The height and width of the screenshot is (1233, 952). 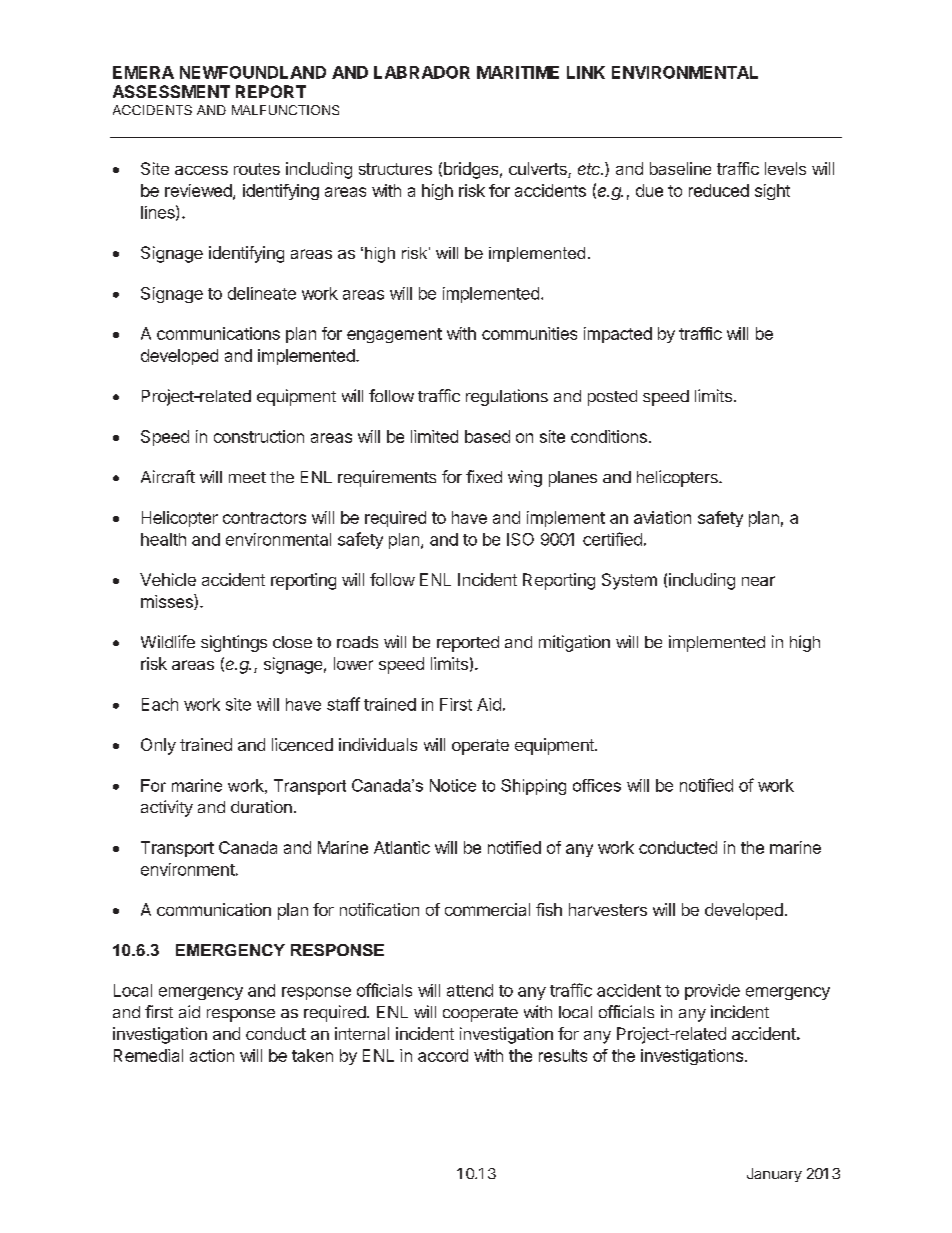 What do you see at coordinates (662, 517) in the screenshot?
I see `aviation` at bounding box center [662, 517].
